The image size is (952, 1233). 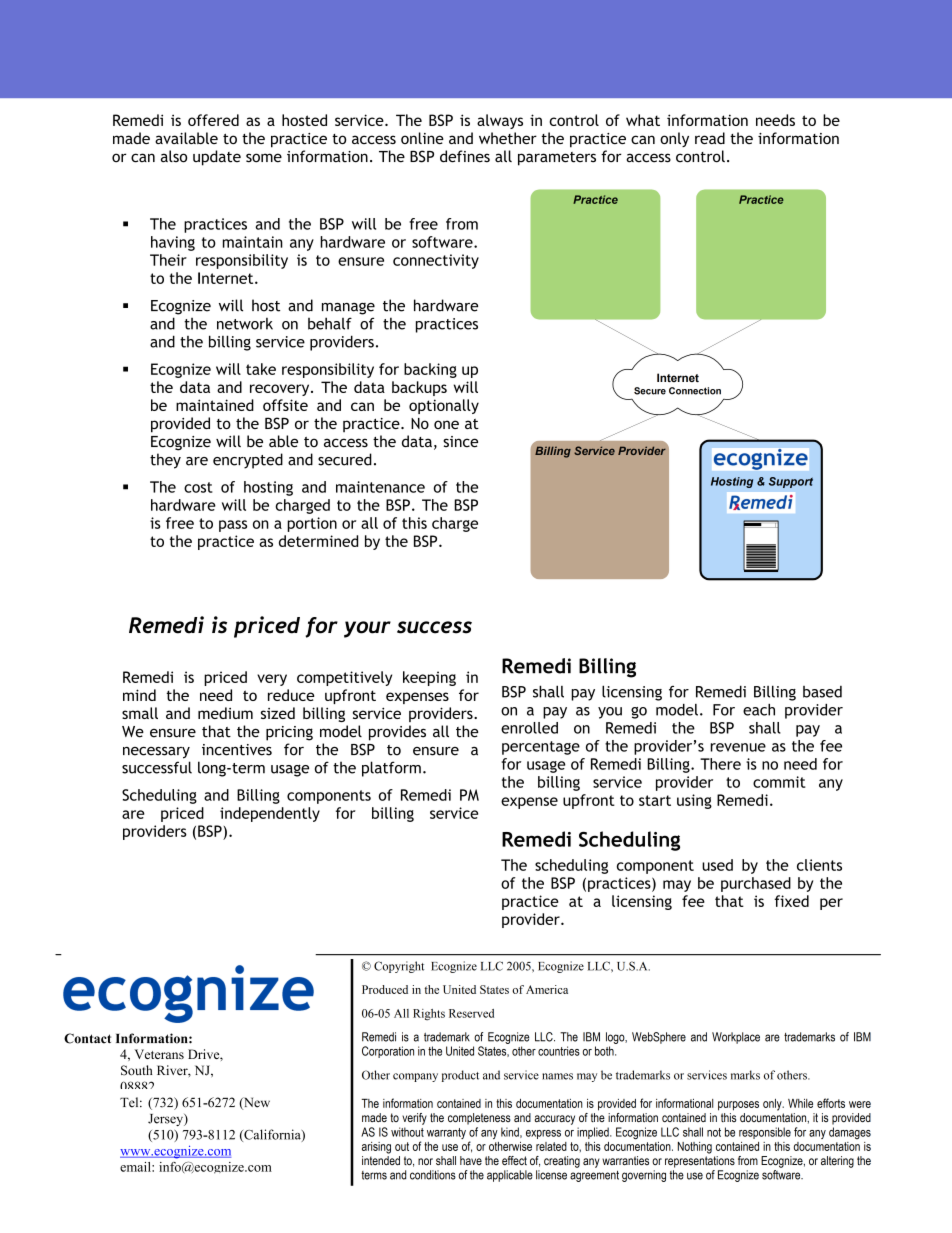 What do you see at coordinates (465, 156) in the image?
I see `defines` at bounding box center [465, 156].
